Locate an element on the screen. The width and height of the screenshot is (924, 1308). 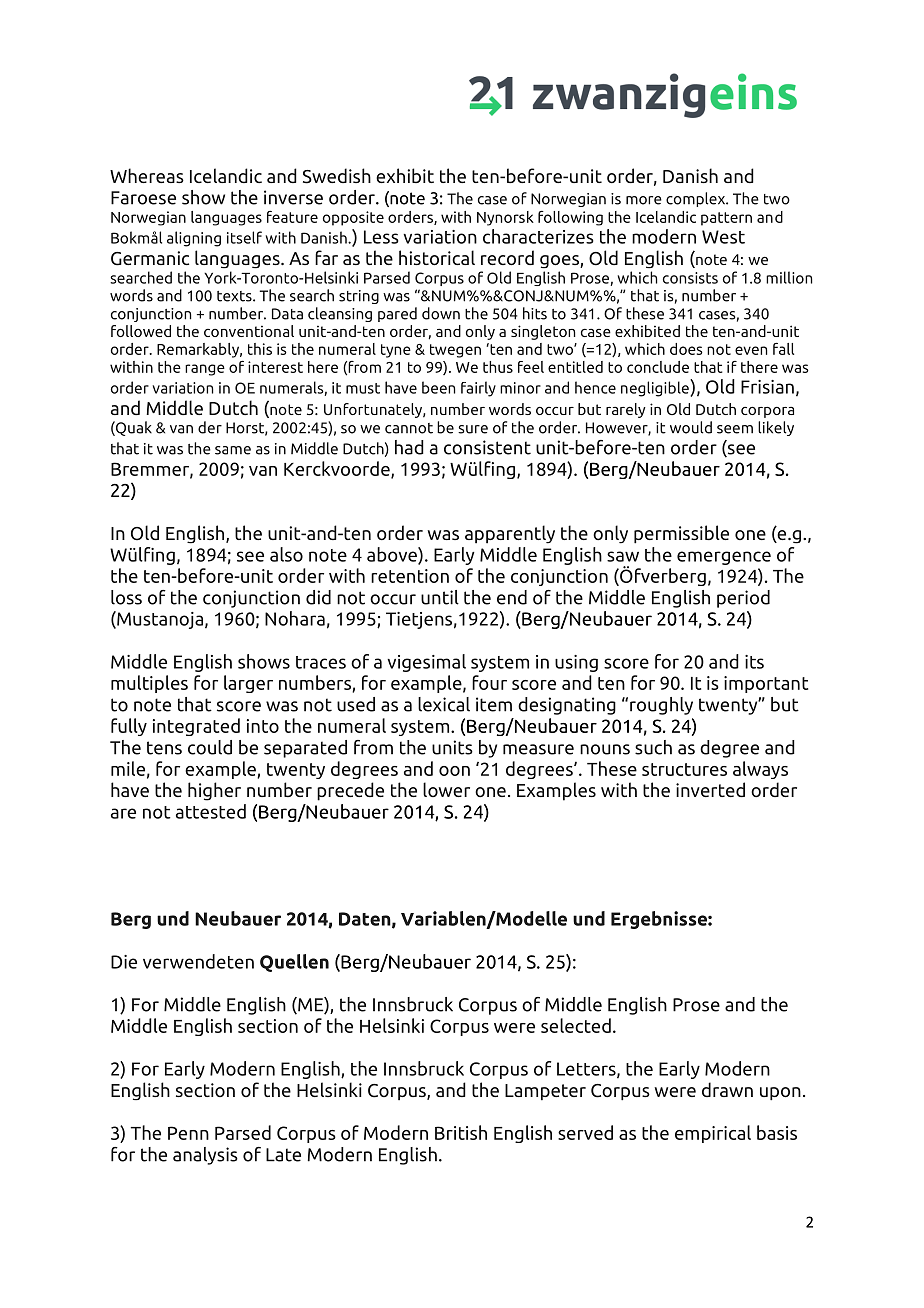
larger is located at coordinates (248, 684).
